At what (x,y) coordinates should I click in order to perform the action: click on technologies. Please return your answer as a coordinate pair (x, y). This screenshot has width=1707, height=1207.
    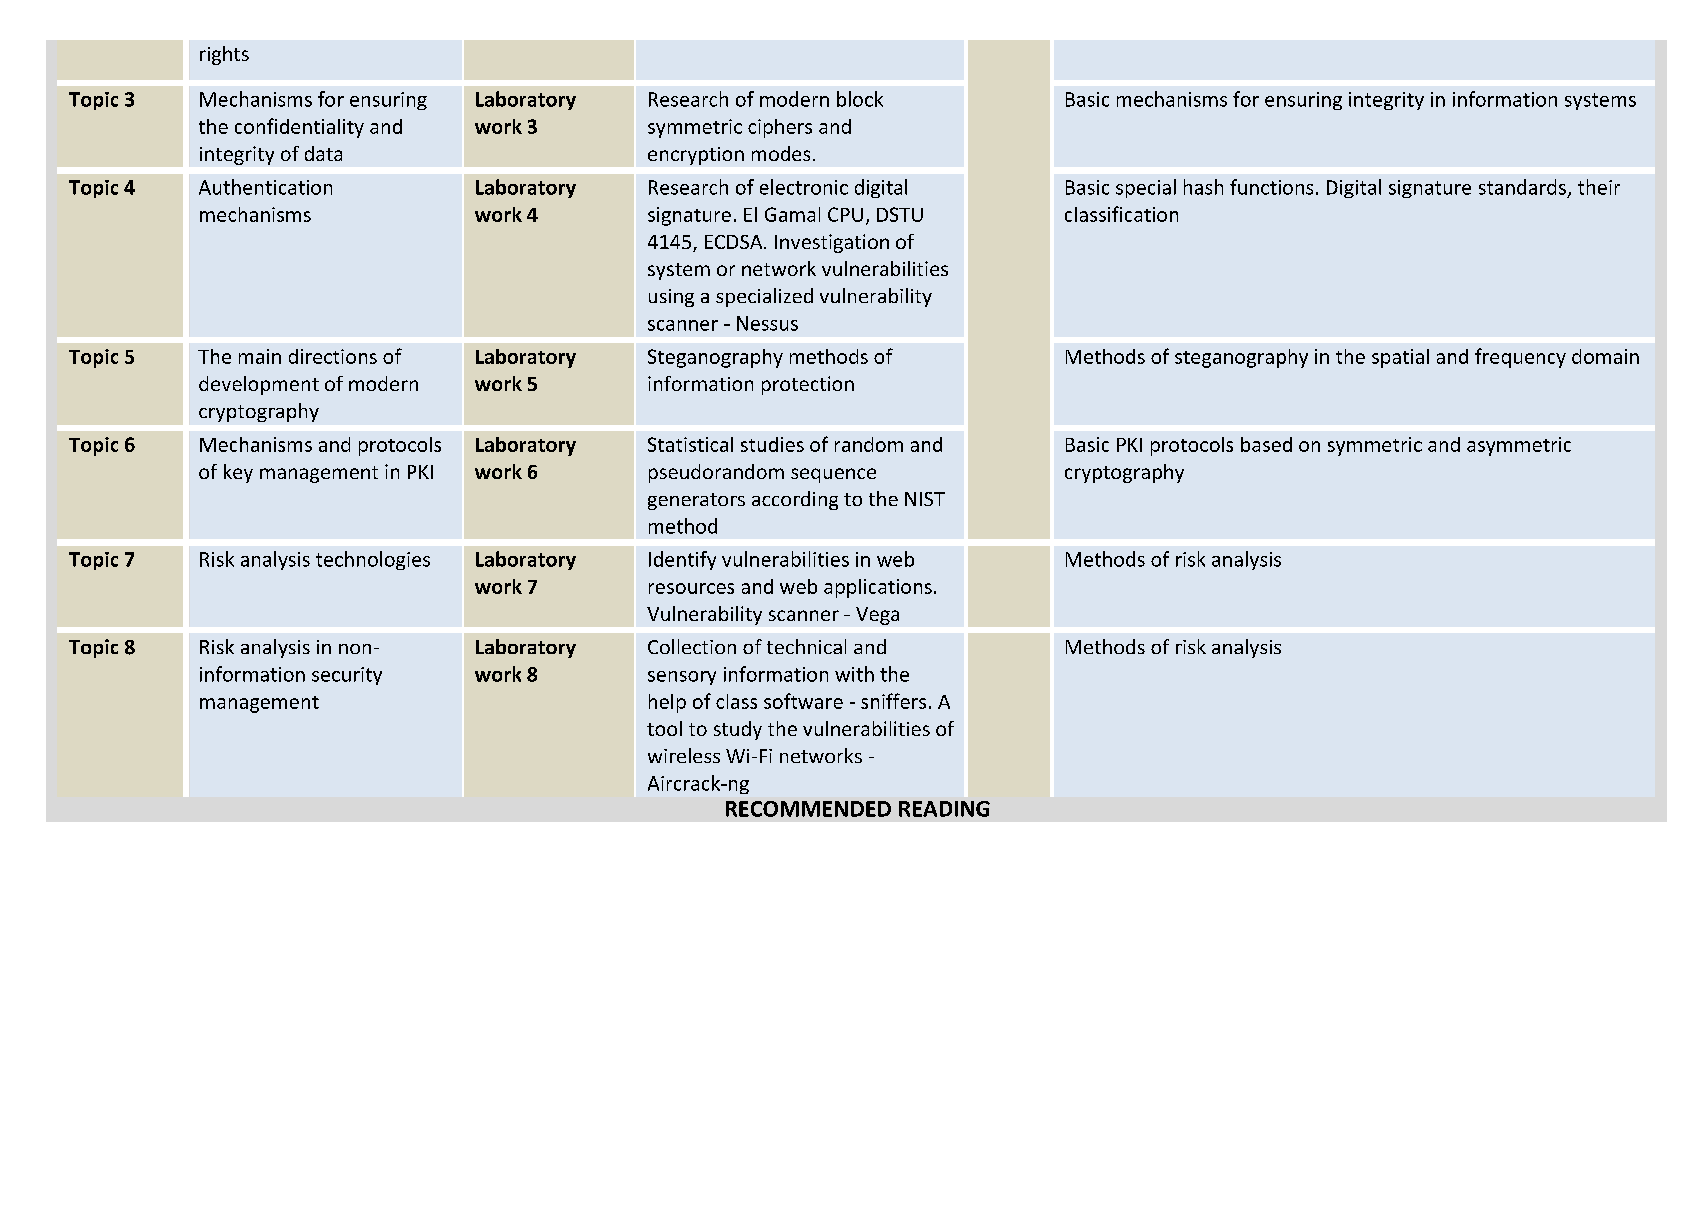
    Looking at the image, I should click on (373, 560).
